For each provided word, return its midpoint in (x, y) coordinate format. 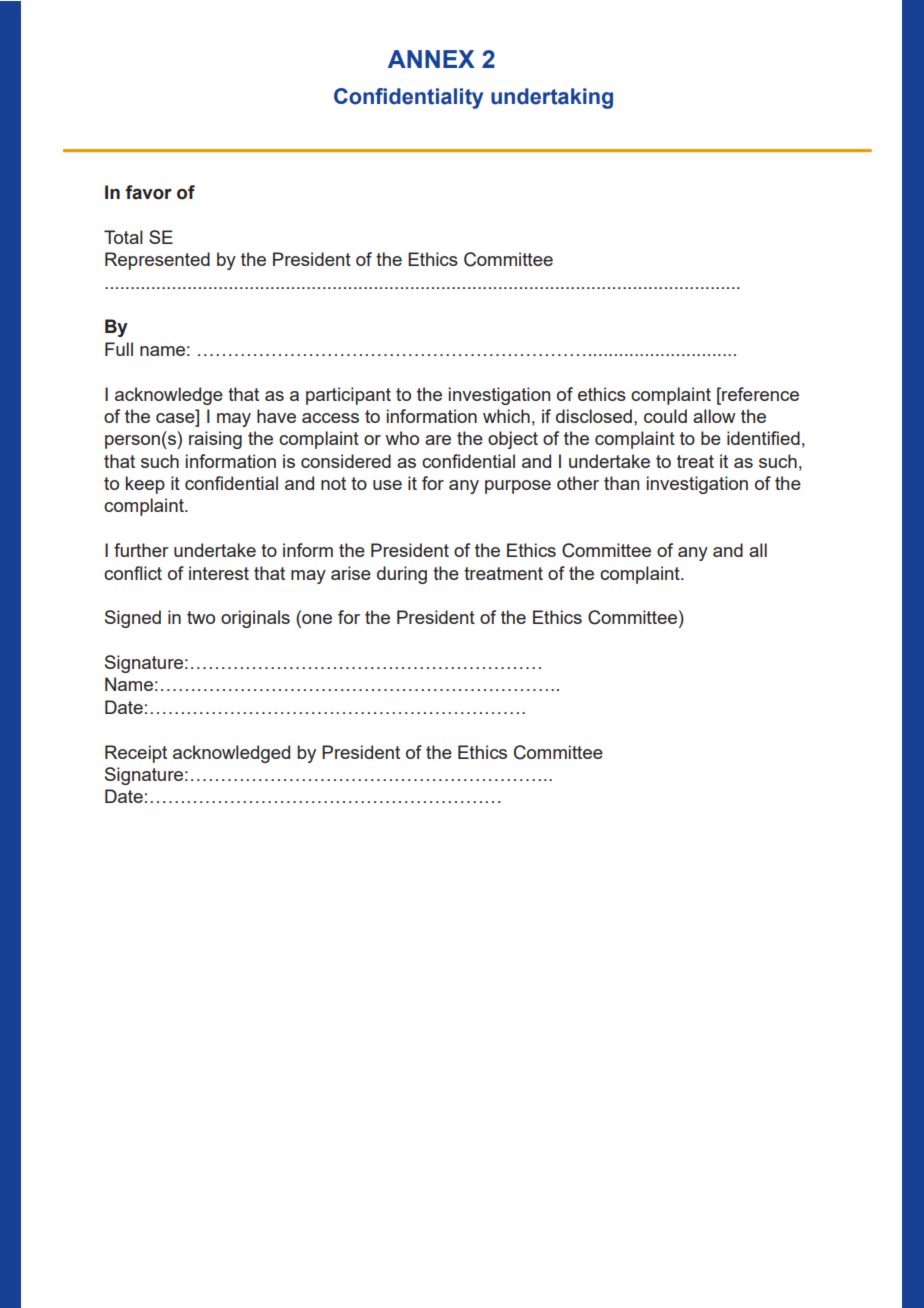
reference (759, 394)
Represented (157, 261)
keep (145, 485)
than (621, 483)
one (316, 620)
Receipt (136, 754)
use (387, 485)
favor (148, 192)
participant (348, 396)
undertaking (552, 98)
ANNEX (431, 59)
